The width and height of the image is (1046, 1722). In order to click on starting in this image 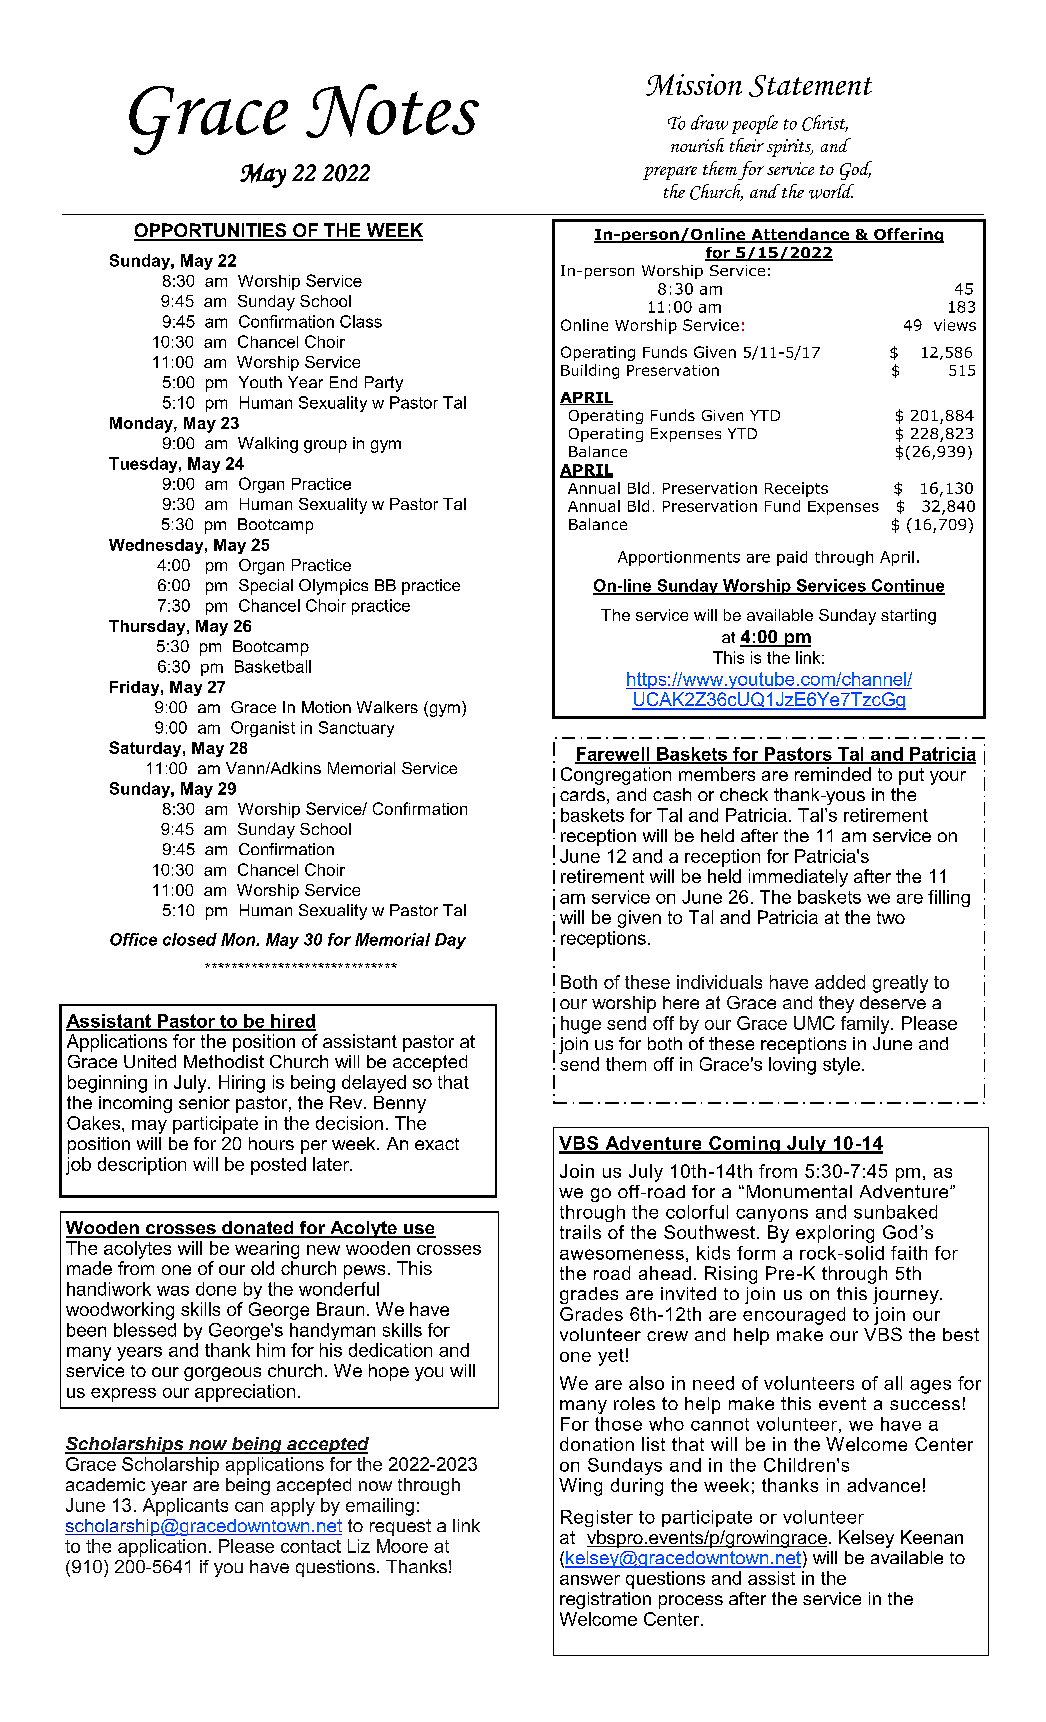, I will do `click(908, 617)`.
